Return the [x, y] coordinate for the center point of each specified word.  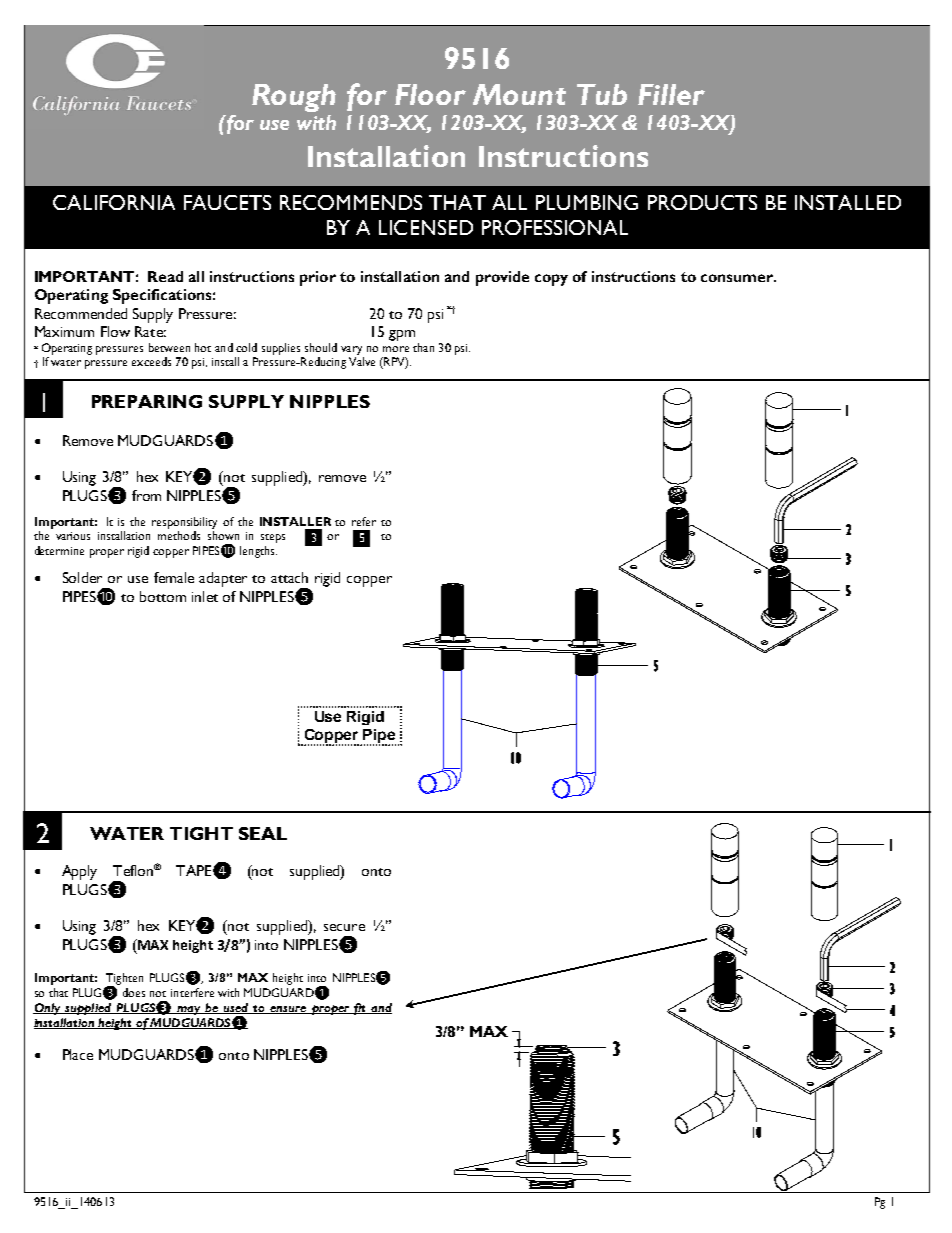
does [134, 992]
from [146, 495]
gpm [402, 335]
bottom [163, 596]
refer [364, 521]
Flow [115, 331]
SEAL [263, 833]
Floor [430, 94]
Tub [602, 94]
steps [273, 538]
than [423, 347]
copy [551, 280]
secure [344, 927]
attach [289, 577]
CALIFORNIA [114, 202]
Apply [79, 872]
